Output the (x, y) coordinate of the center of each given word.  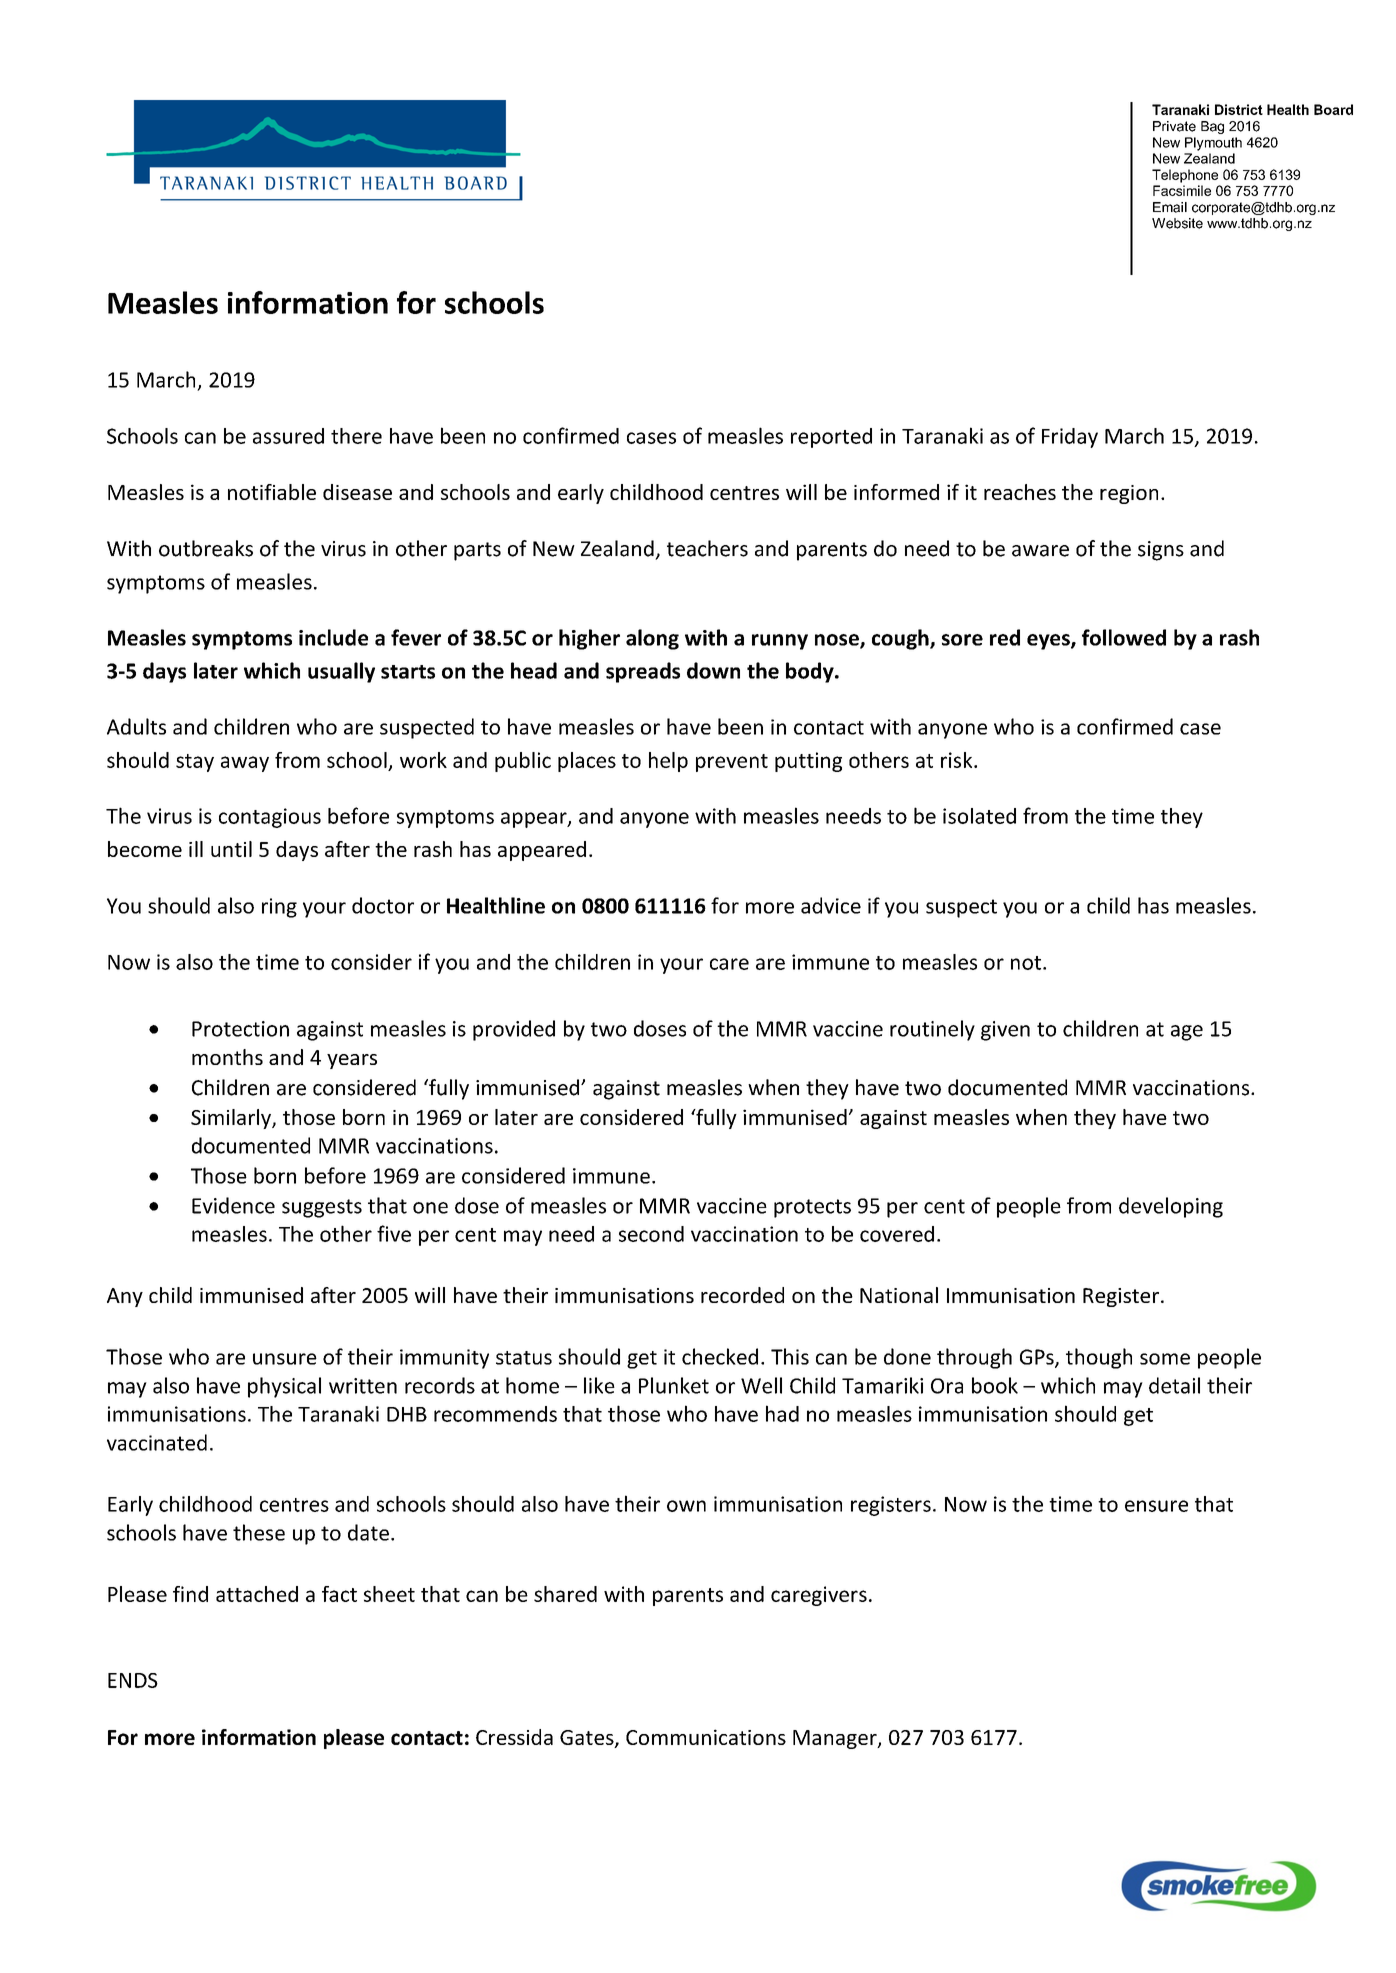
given (1005, 1031)
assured (288, 436)
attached (257, 1594)
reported (831, 438)
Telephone (1185, 176)
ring (279, 908)
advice (831, 905)
